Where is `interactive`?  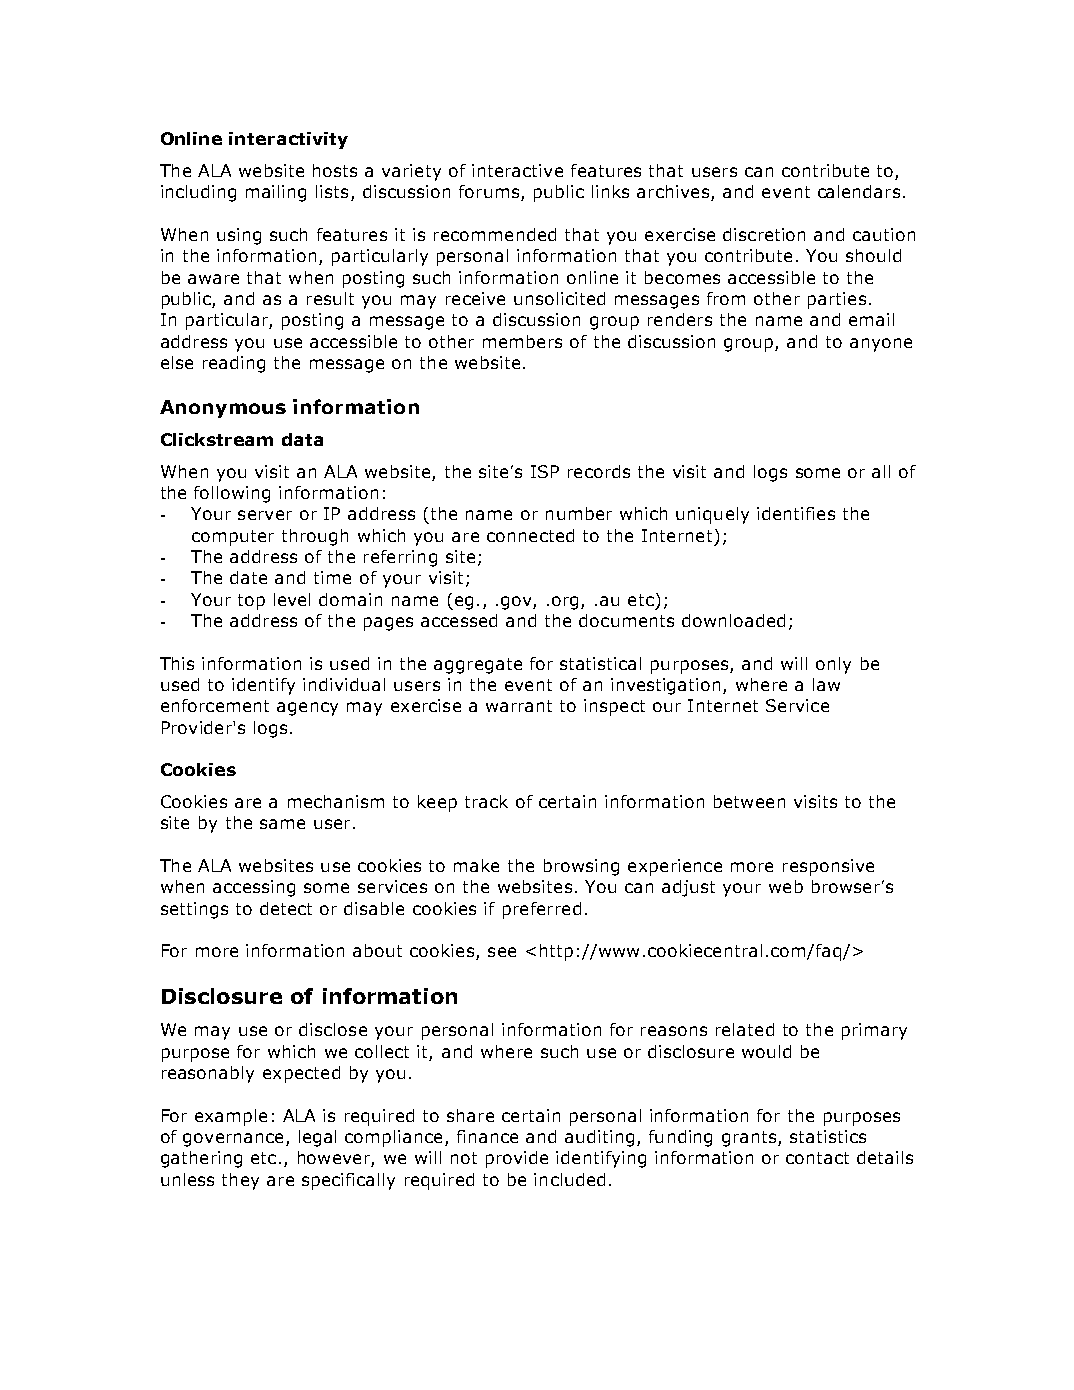
interactive is located at coordinates (517, 170).
